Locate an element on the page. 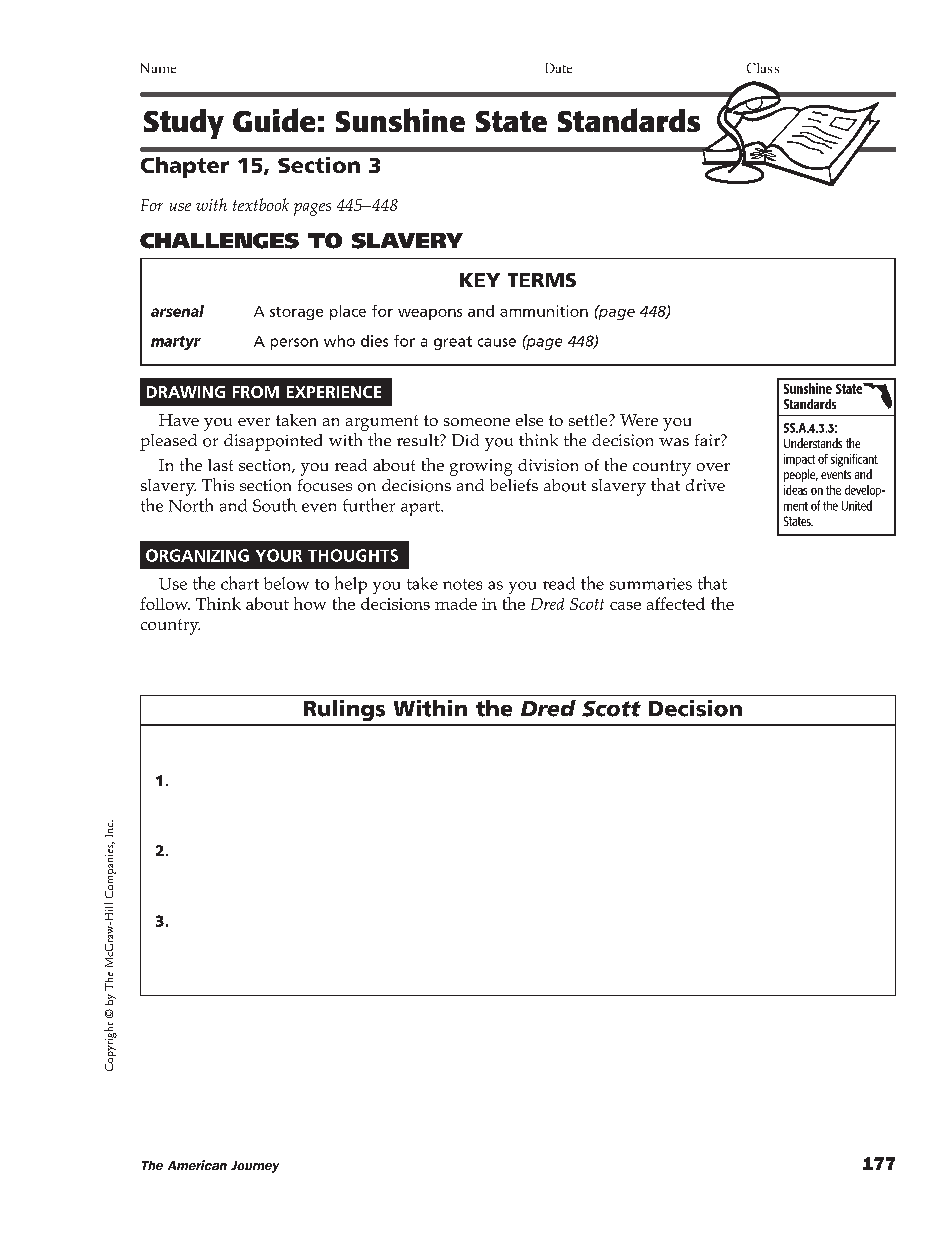  chart is located at coordinates (240, 583).
